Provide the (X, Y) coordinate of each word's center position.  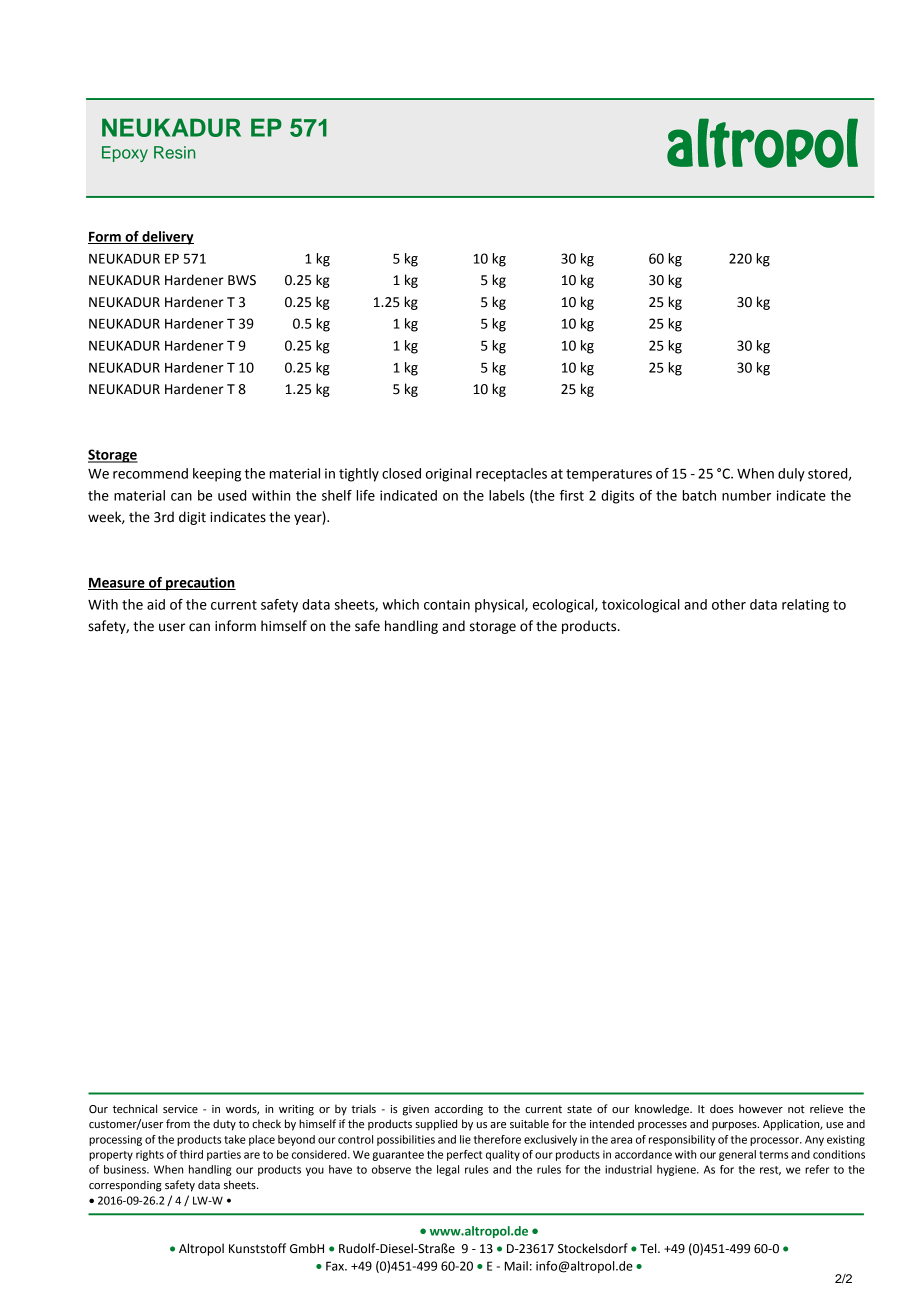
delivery (167, 238)
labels (507, 495)
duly (791, 475)
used (232, 495)
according (459, 1110)
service (180, 1109)
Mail (516, 1266)
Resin (174, 152)
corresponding (125, 1186)
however (761, 1109)
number (746, 495)
